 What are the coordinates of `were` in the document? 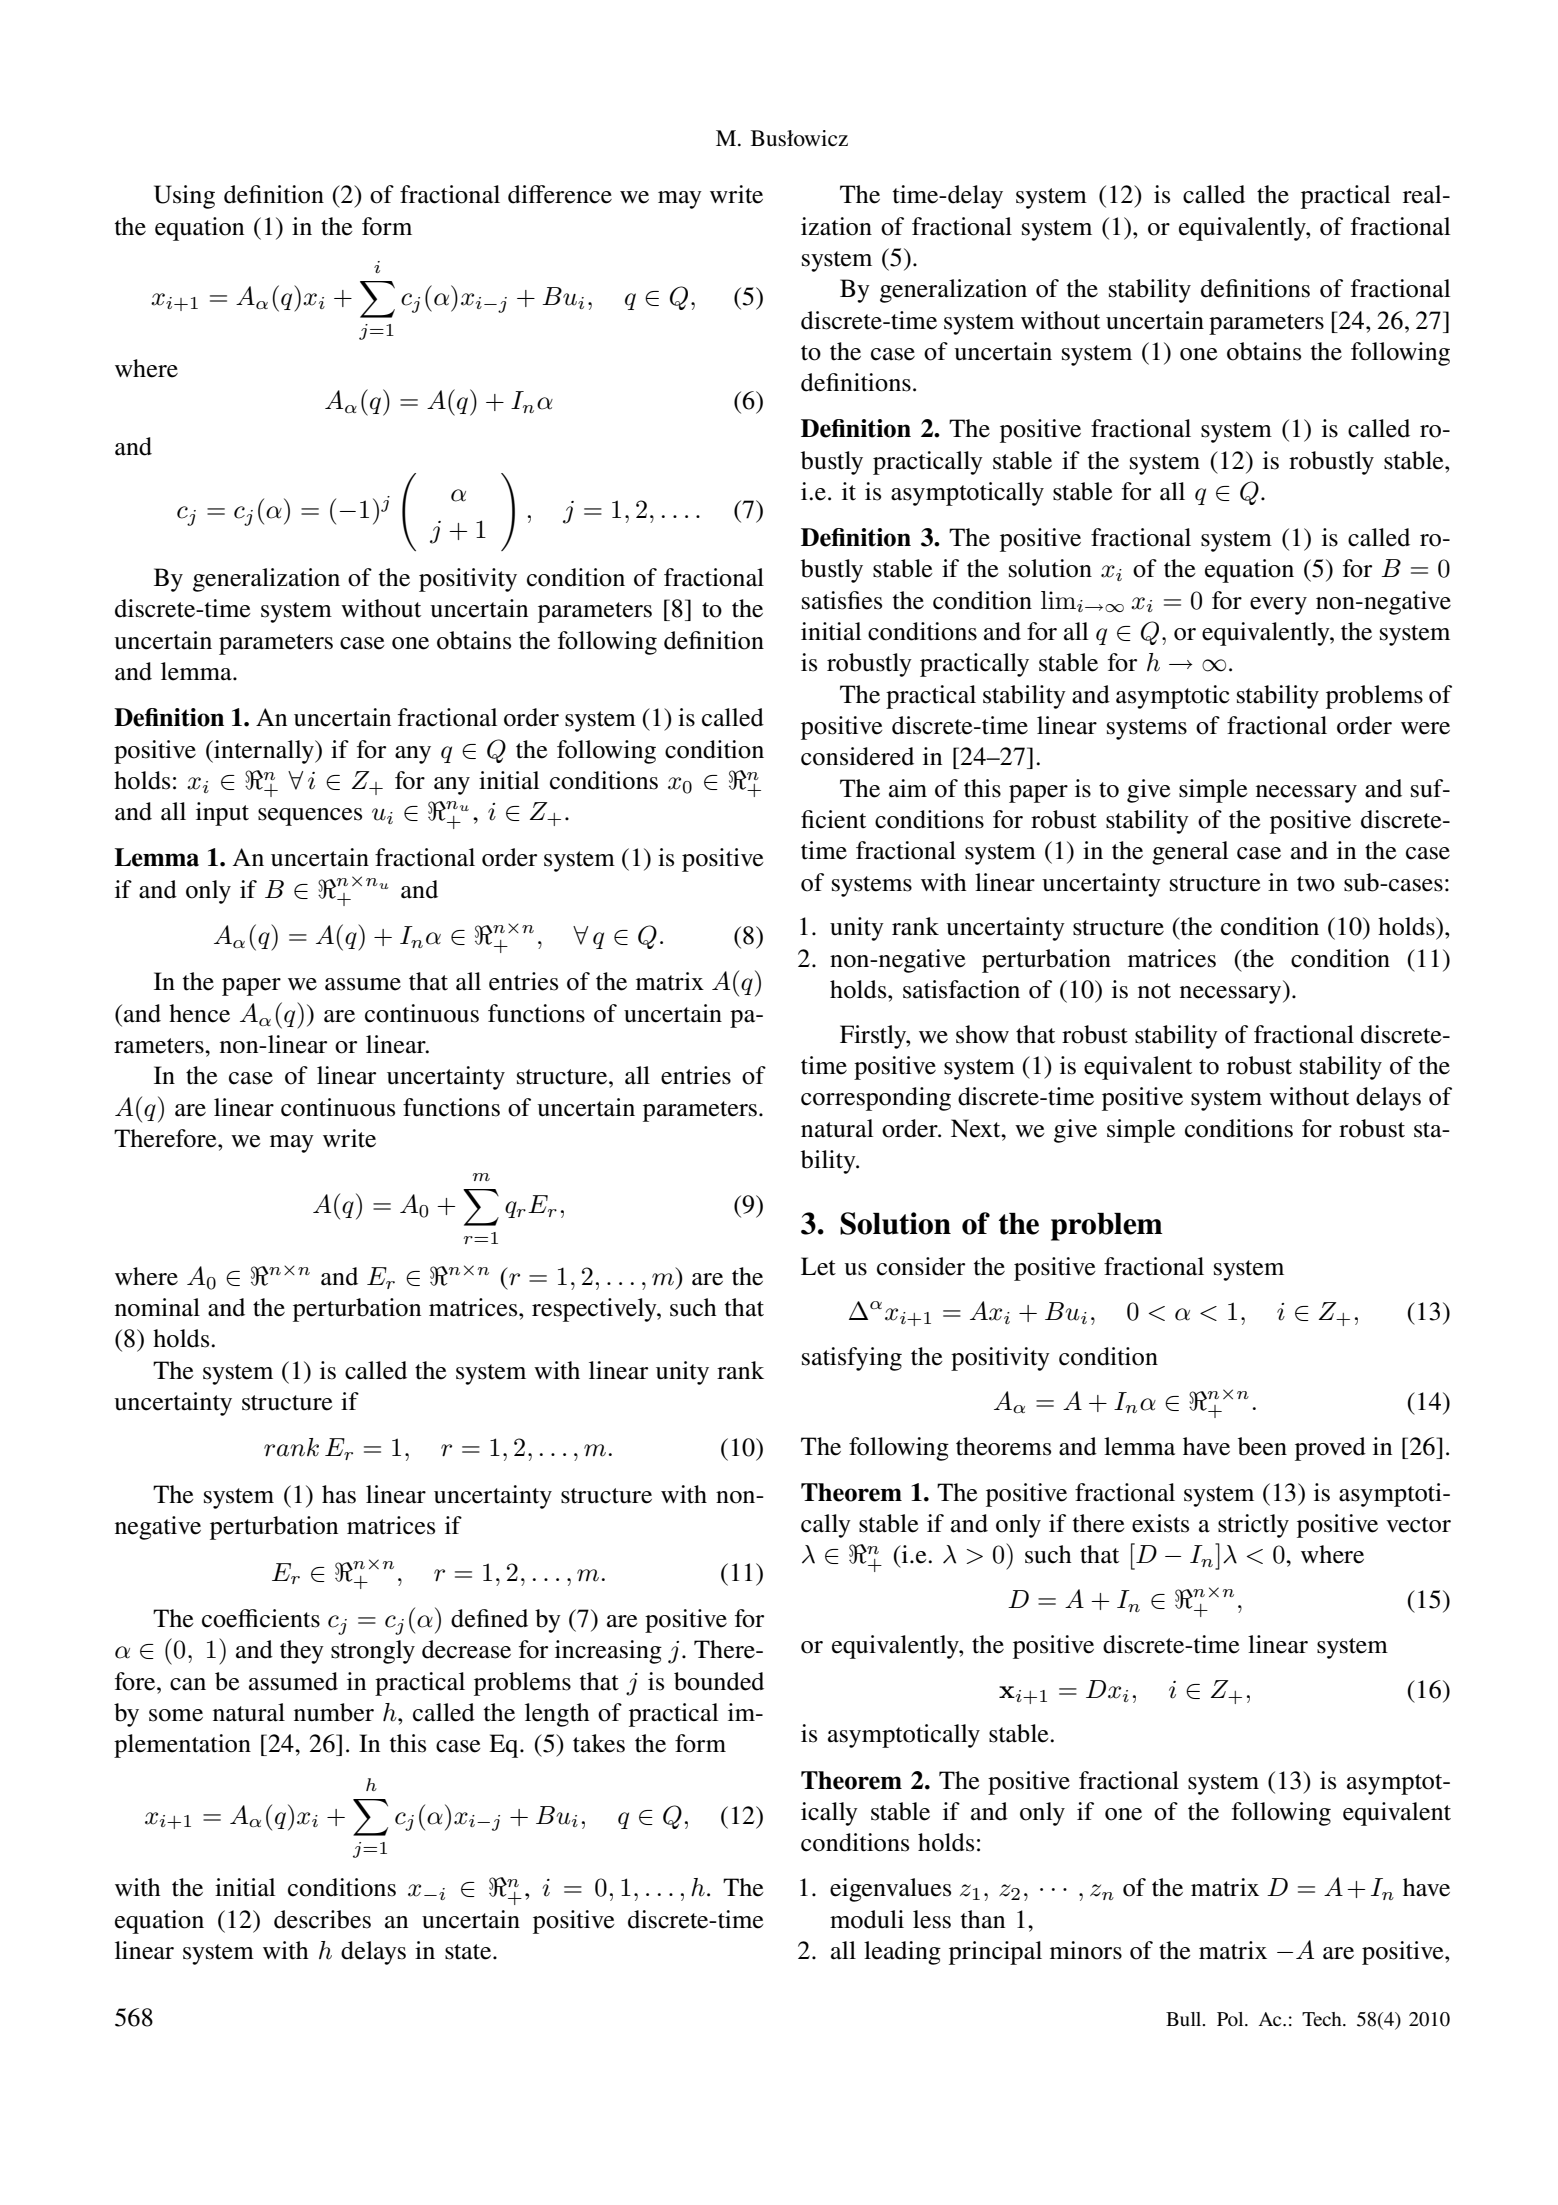 It's located at (1425, 728).
